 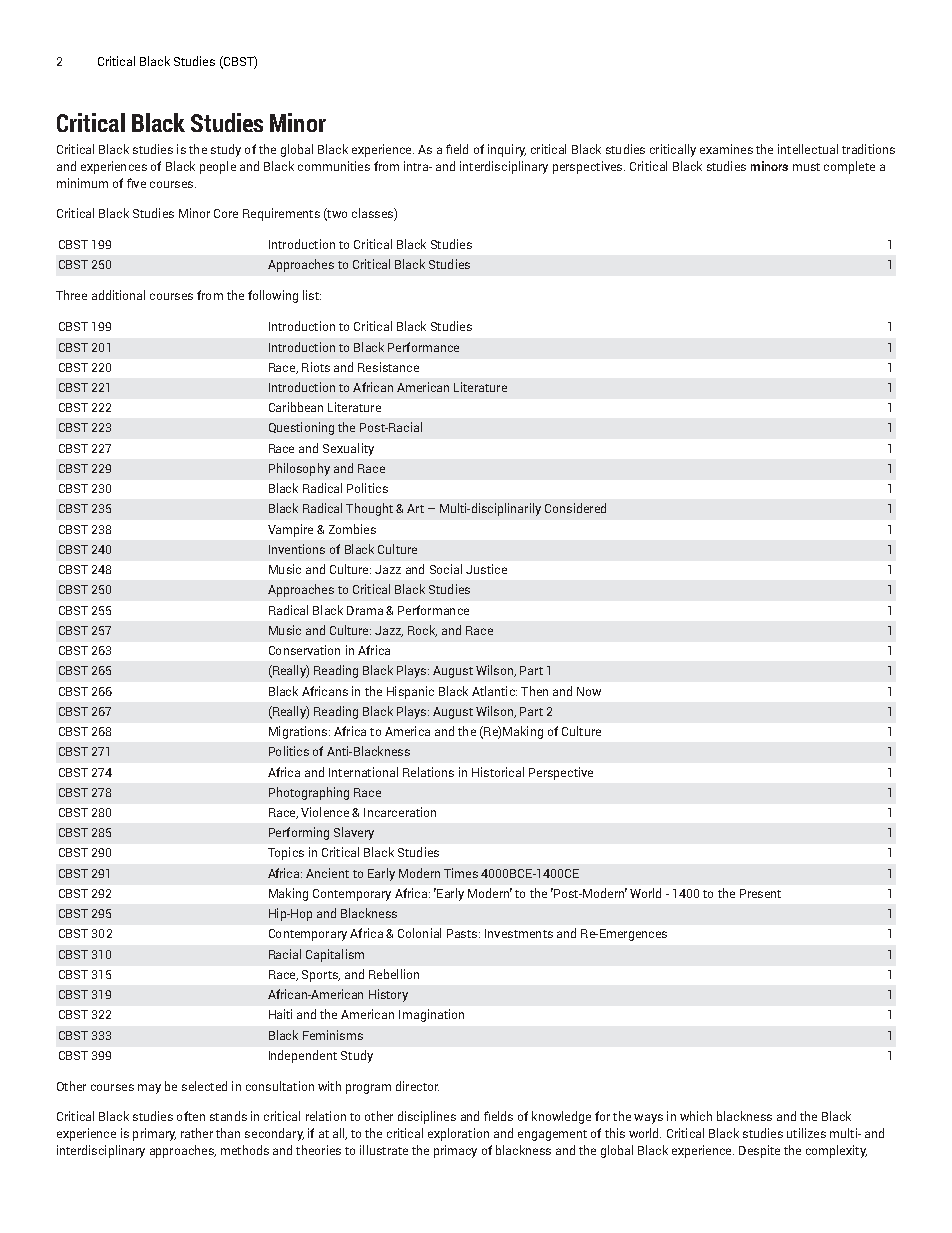 I want to click on Then, so click(x=534, y=691).
